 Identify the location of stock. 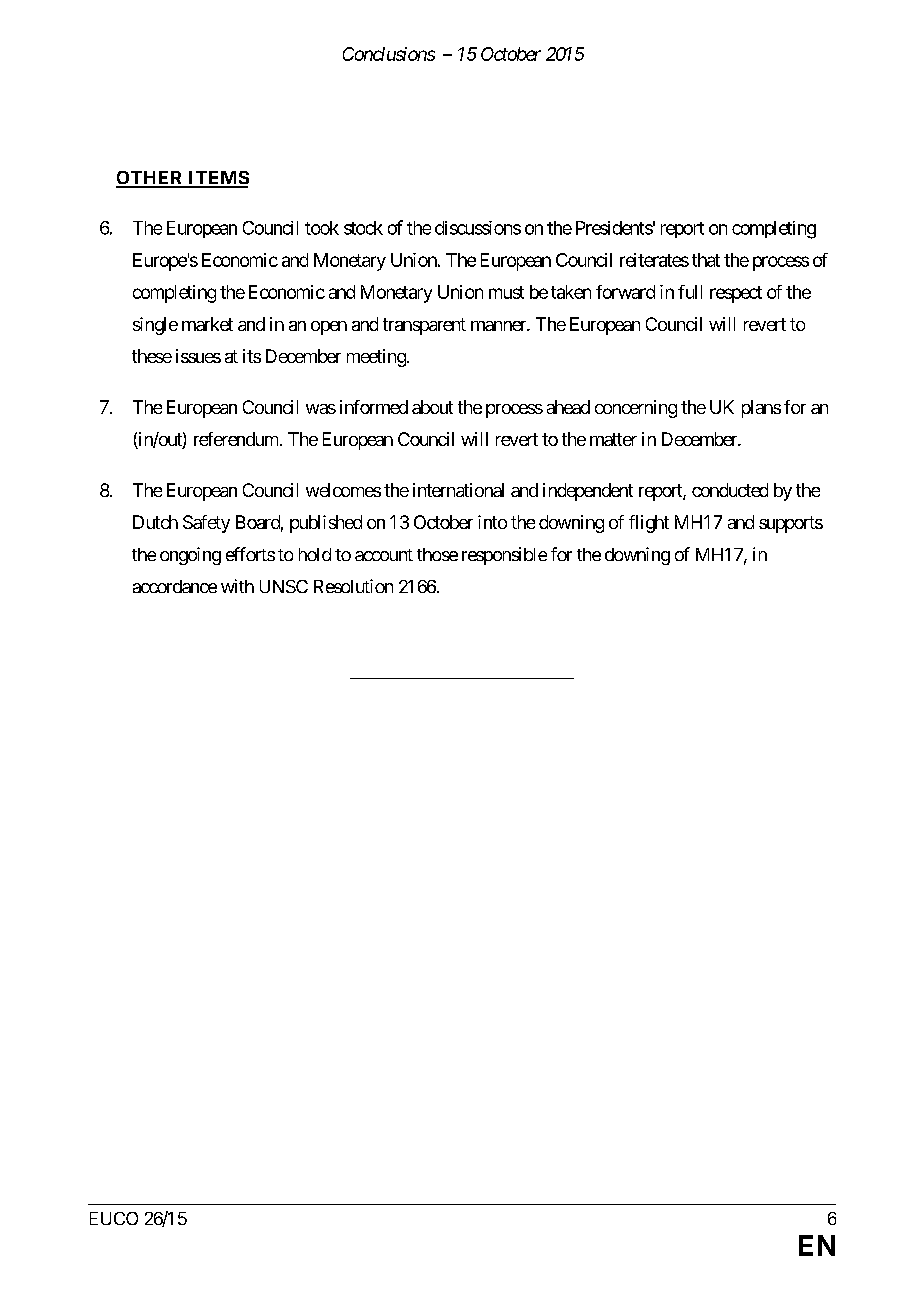
(363, 228).
